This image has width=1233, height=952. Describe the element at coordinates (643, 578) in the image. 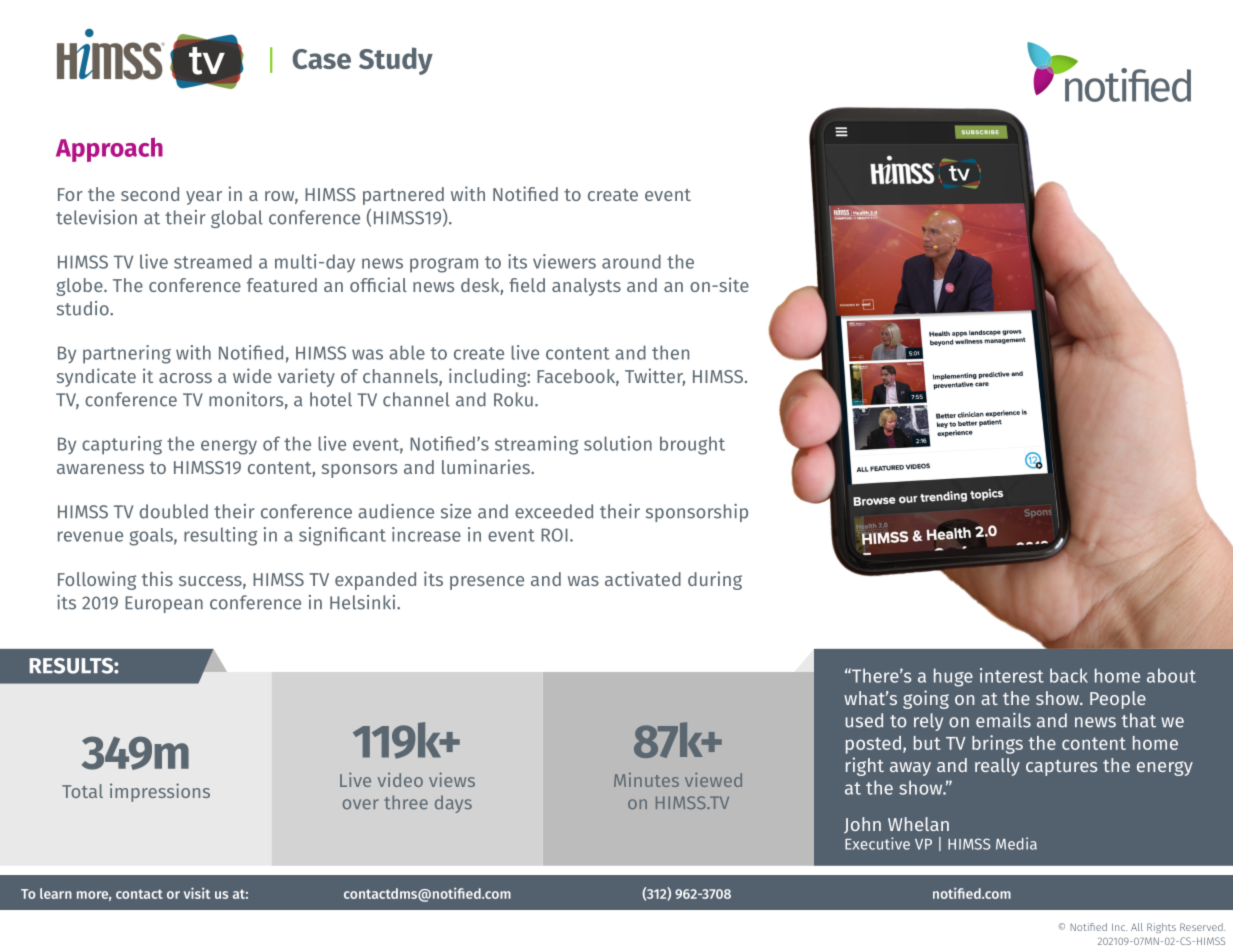

I see `activated` at that location.
